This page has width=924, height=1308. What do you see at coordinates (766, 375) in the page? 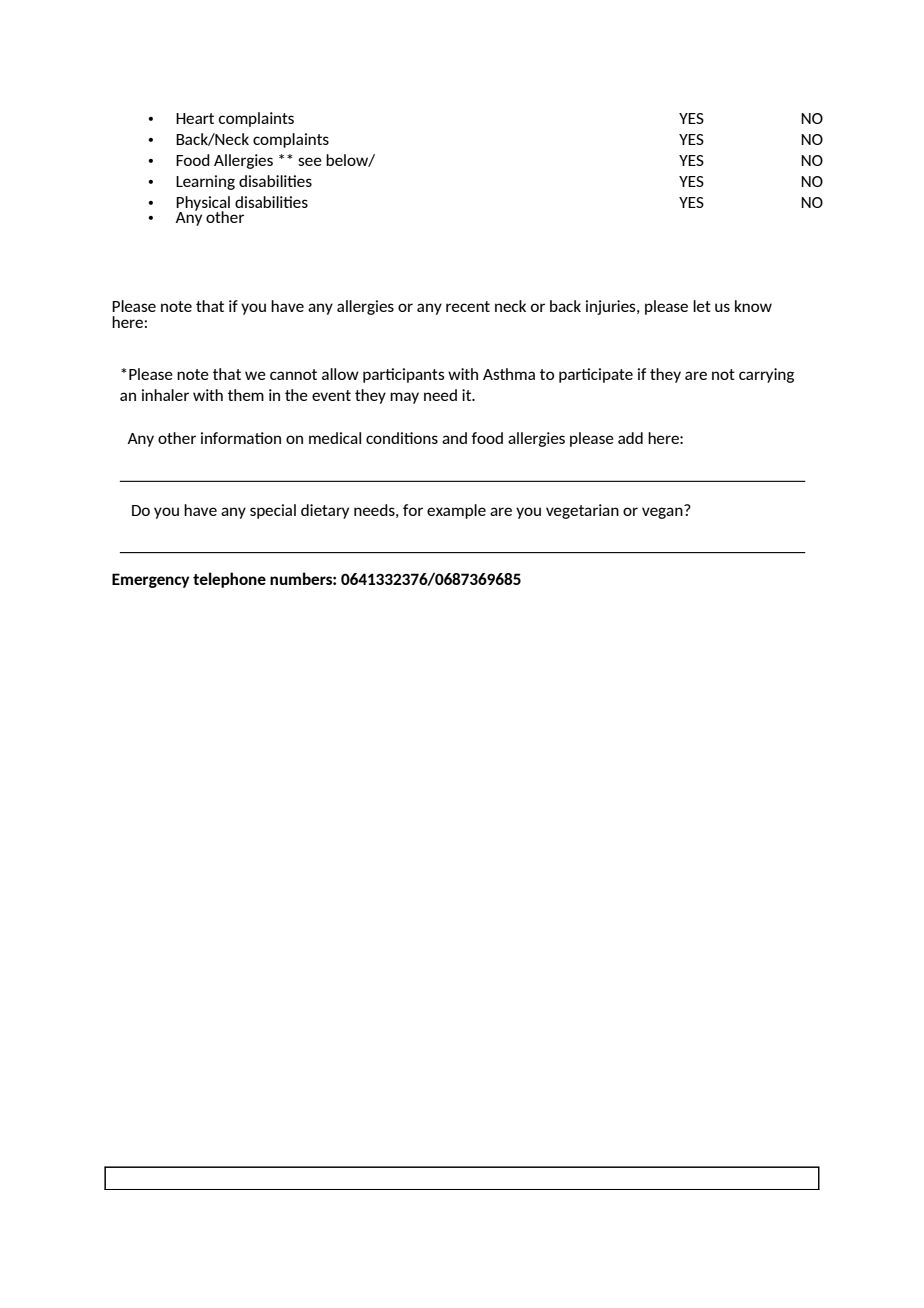
I see `carrying` at bounding box center [766, 375].
